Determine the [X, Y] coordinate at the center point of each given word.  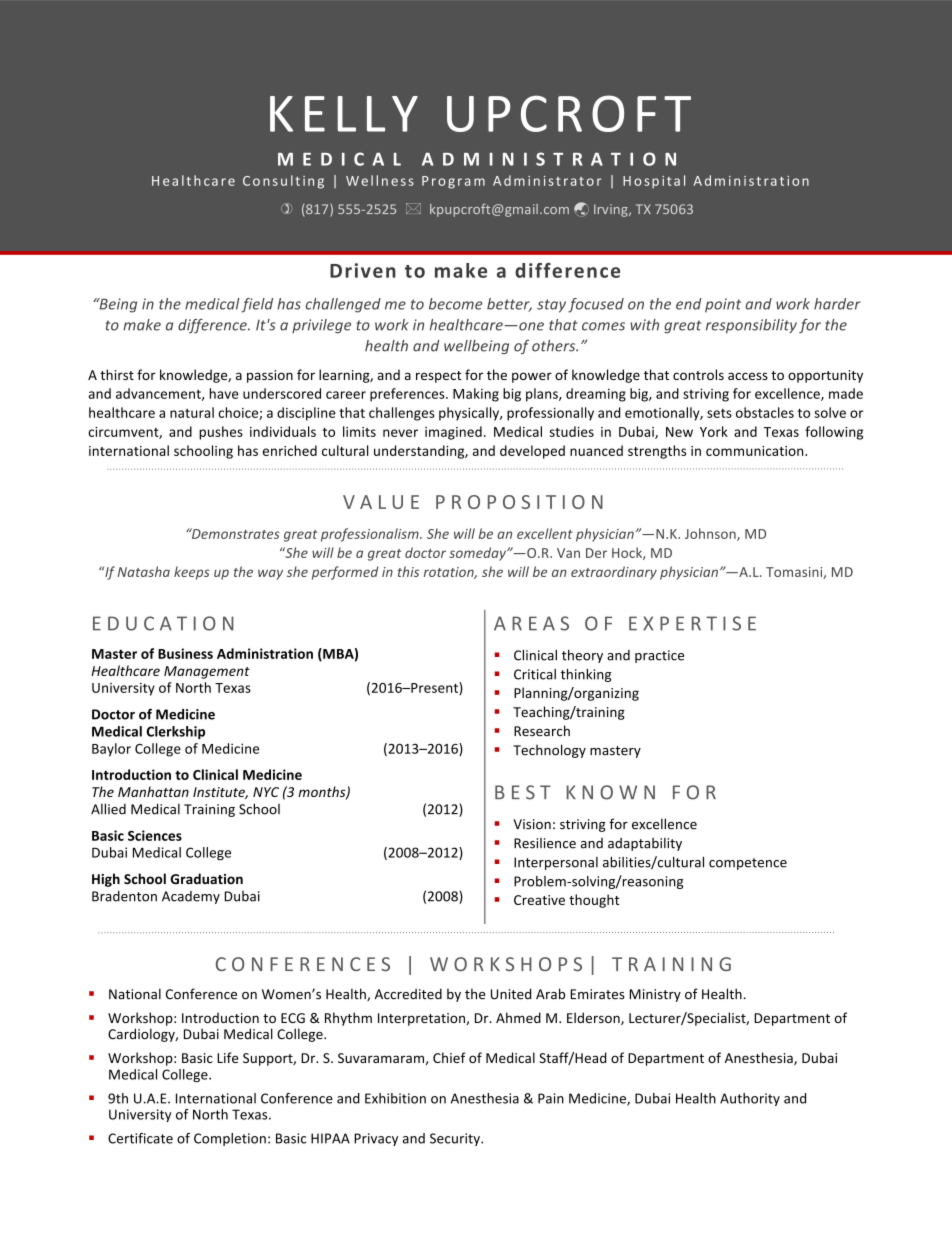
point [723, 305]
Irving [612, 210]
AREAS [531, 623]
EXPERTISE [692, 623]
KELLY [344, 114]
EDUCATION [163, 623]
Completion [230, 1139]
